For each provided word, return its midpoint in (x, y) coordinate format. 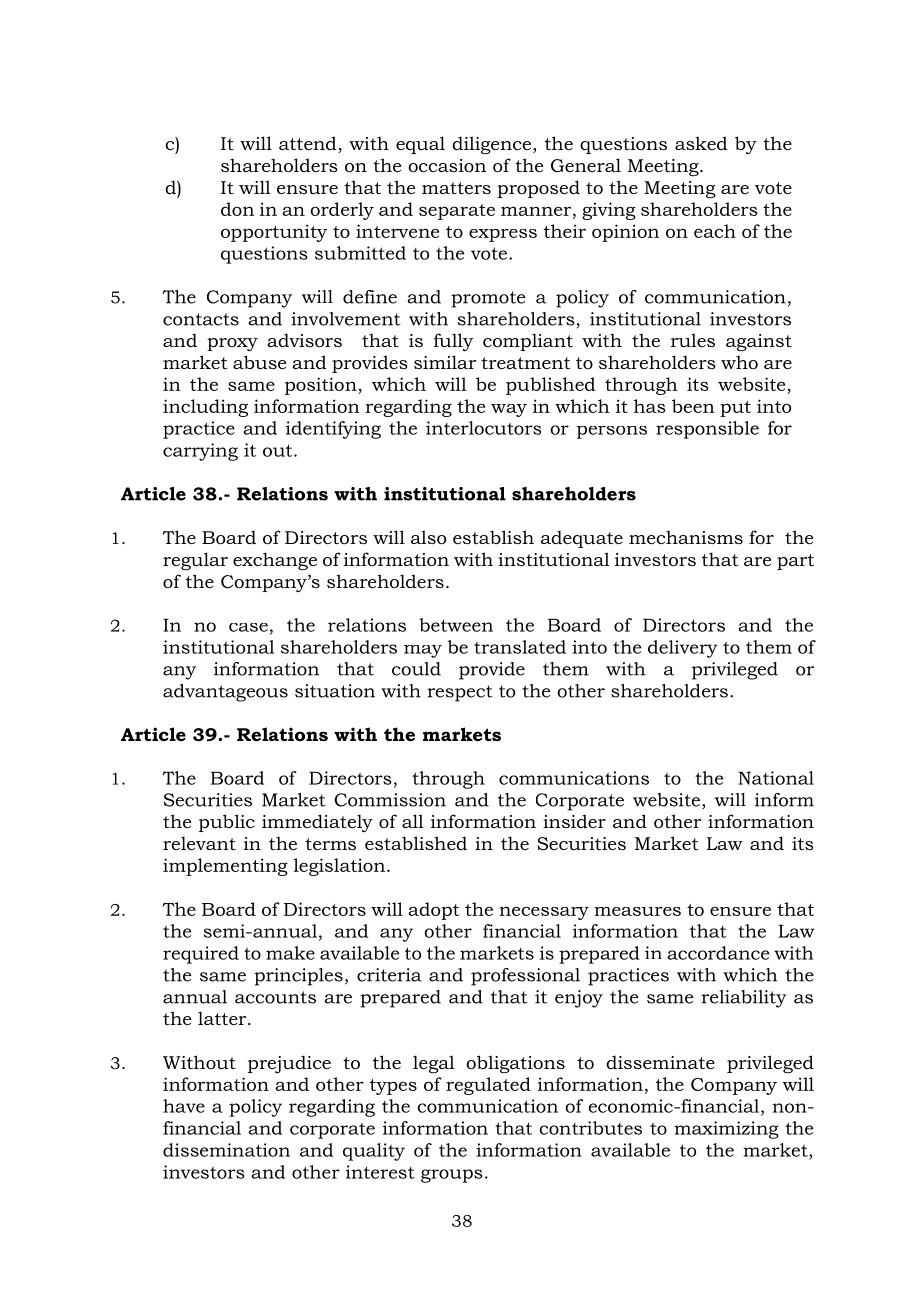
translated (520, 647)
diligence (491, 145)
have (184, 1106)
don (237, 209)
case (248, 627)
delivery (683, 649)
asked (701, 143)
